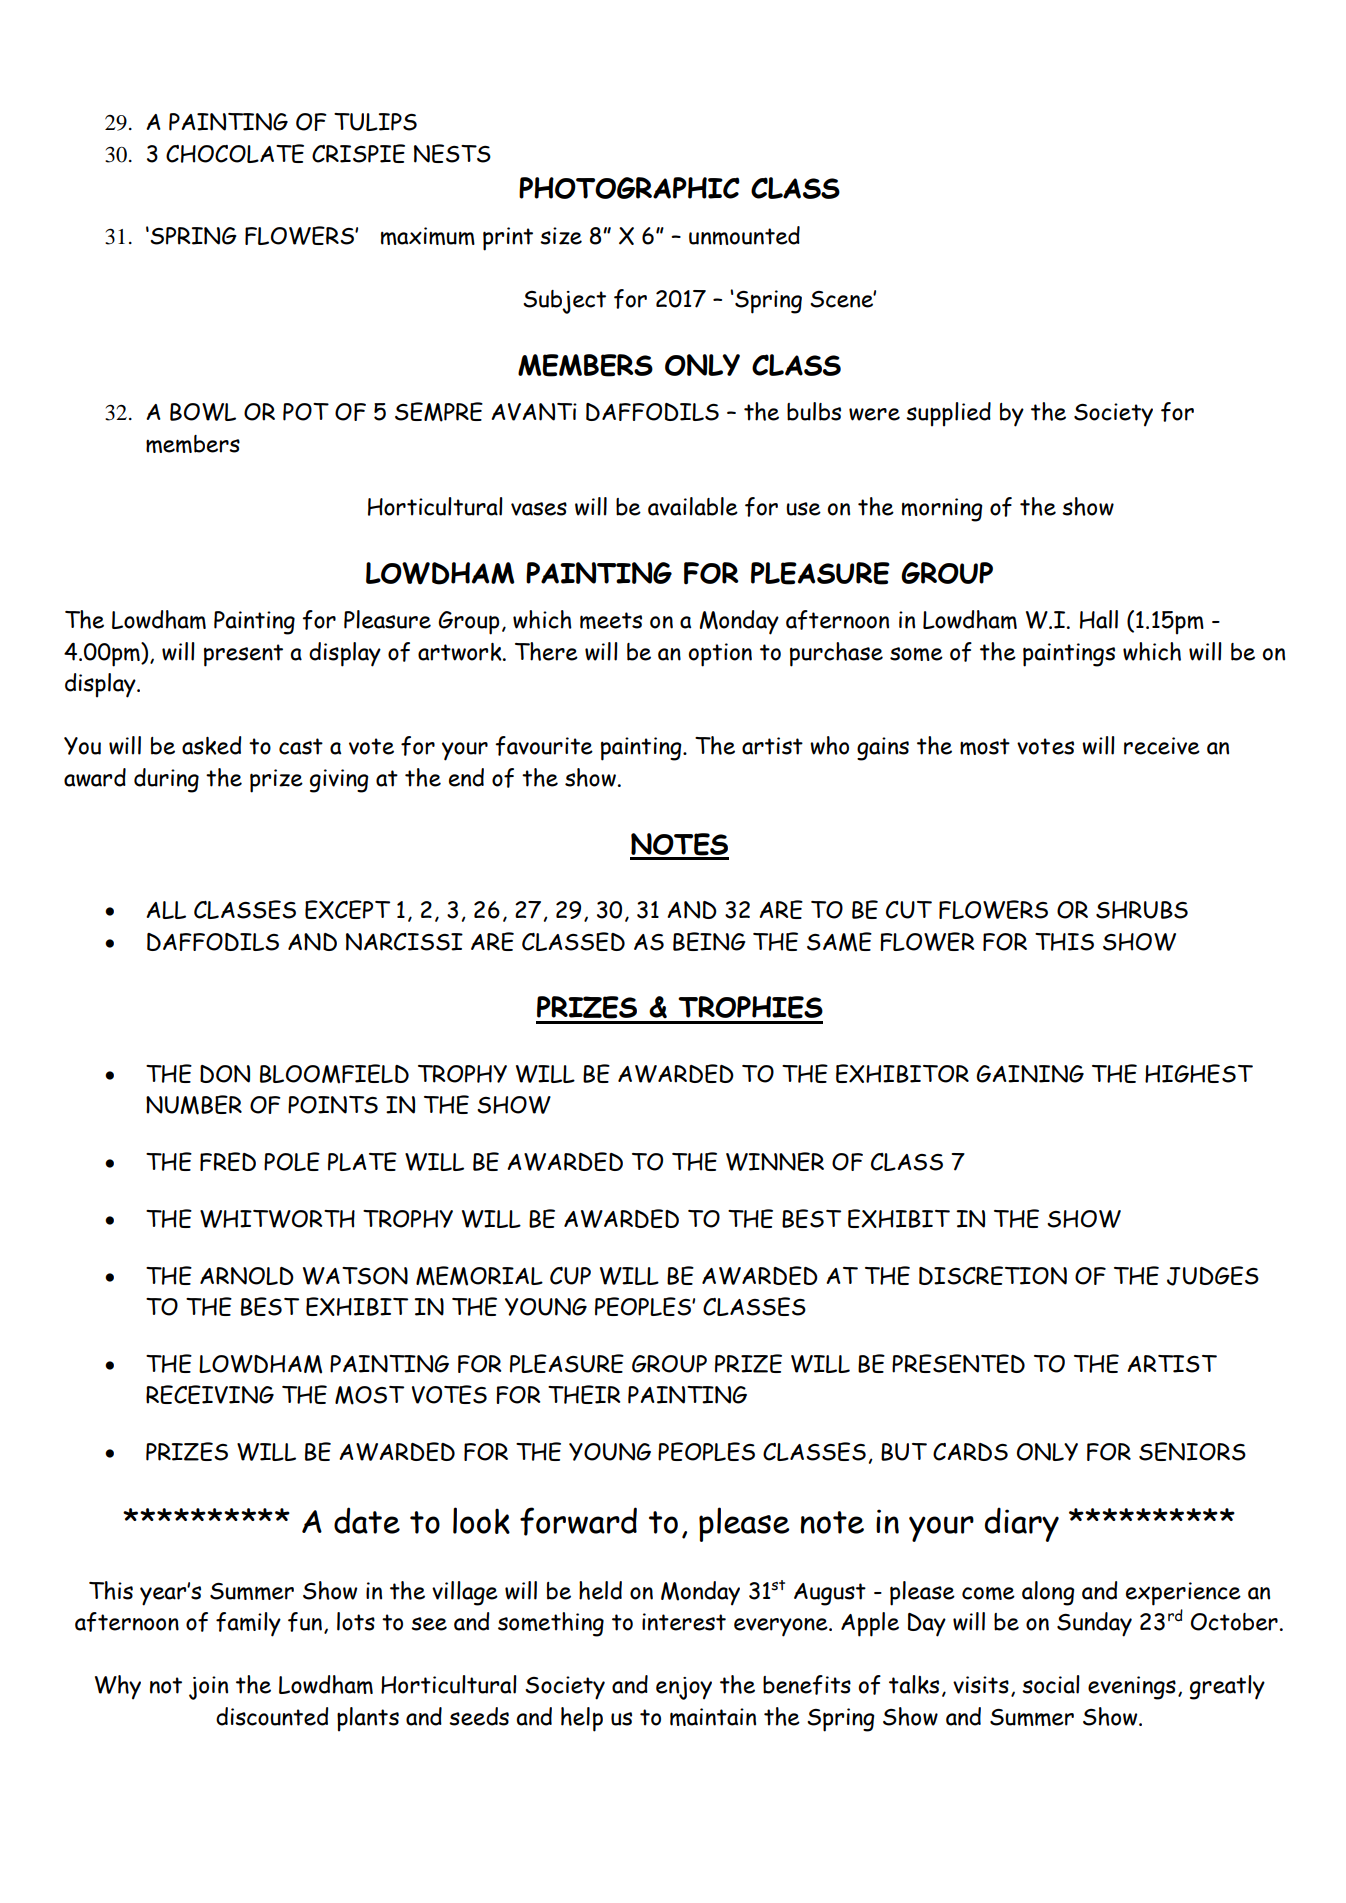 The image size is (1346, 1903). I want to click on evenings, so click(1132, 1688).
